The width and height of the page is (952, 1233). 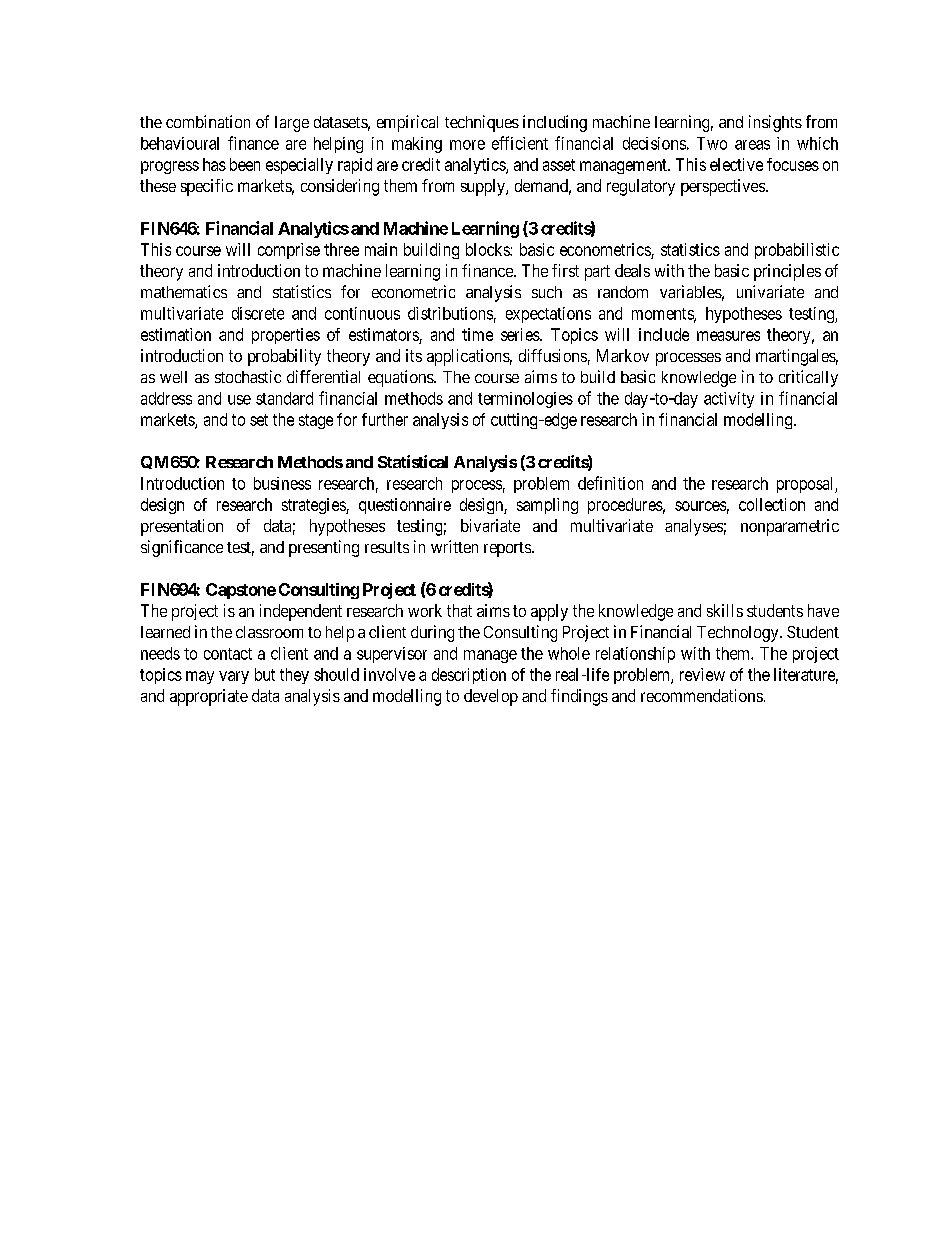 I want to click on standard, so click(x=284, y=398).
